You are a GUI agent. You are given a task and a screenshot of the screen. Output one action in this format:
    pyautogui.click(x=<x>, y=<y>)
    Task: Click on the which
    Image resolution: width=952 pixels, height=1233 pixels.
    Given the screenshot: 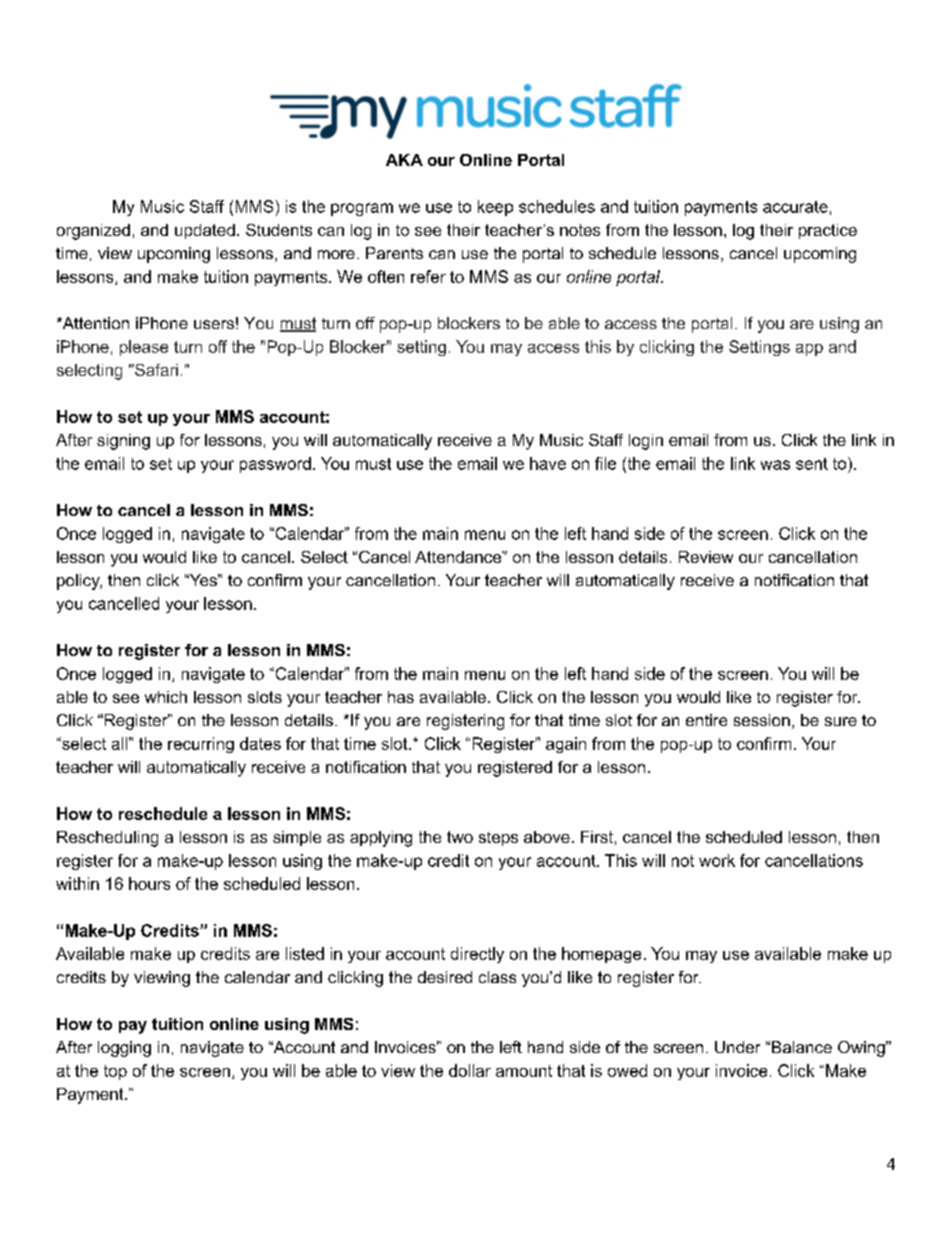 What is the action you would take?
    pyautogui.click(x=166, y=697)
